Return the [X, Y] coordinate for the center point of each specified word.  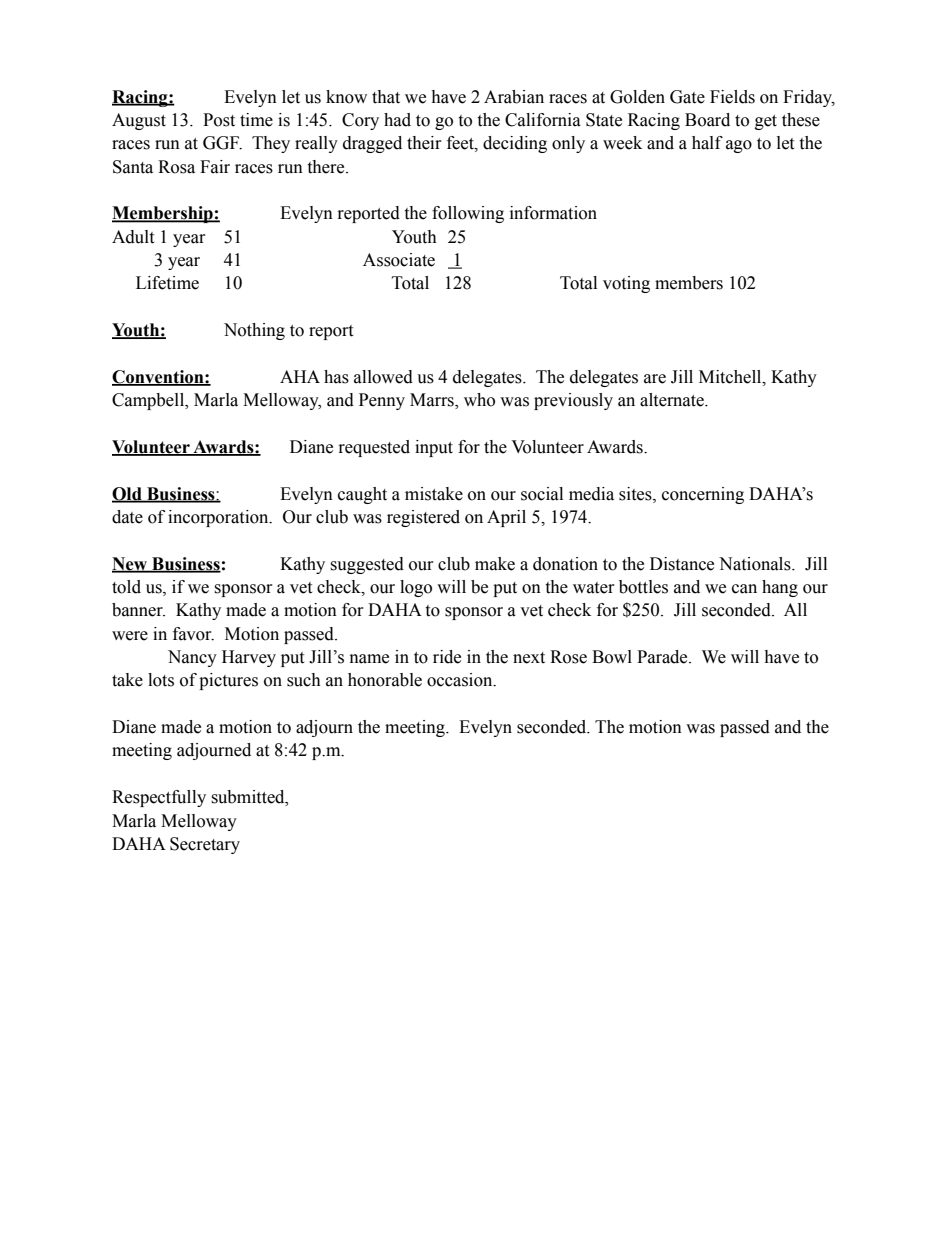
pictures [228, 681]
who [479, 400]
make [495, 564]
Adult [133, 237]
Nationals [756, 564]
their [424, 143]
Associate [399, 260]
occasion [461, 680]
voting [626, 284]
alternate [673, 400]
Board [707, 120]
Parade [663, 657]
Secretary [205, 845]
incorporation [219, 518]
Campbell [149, 401]
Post [219, 120]
